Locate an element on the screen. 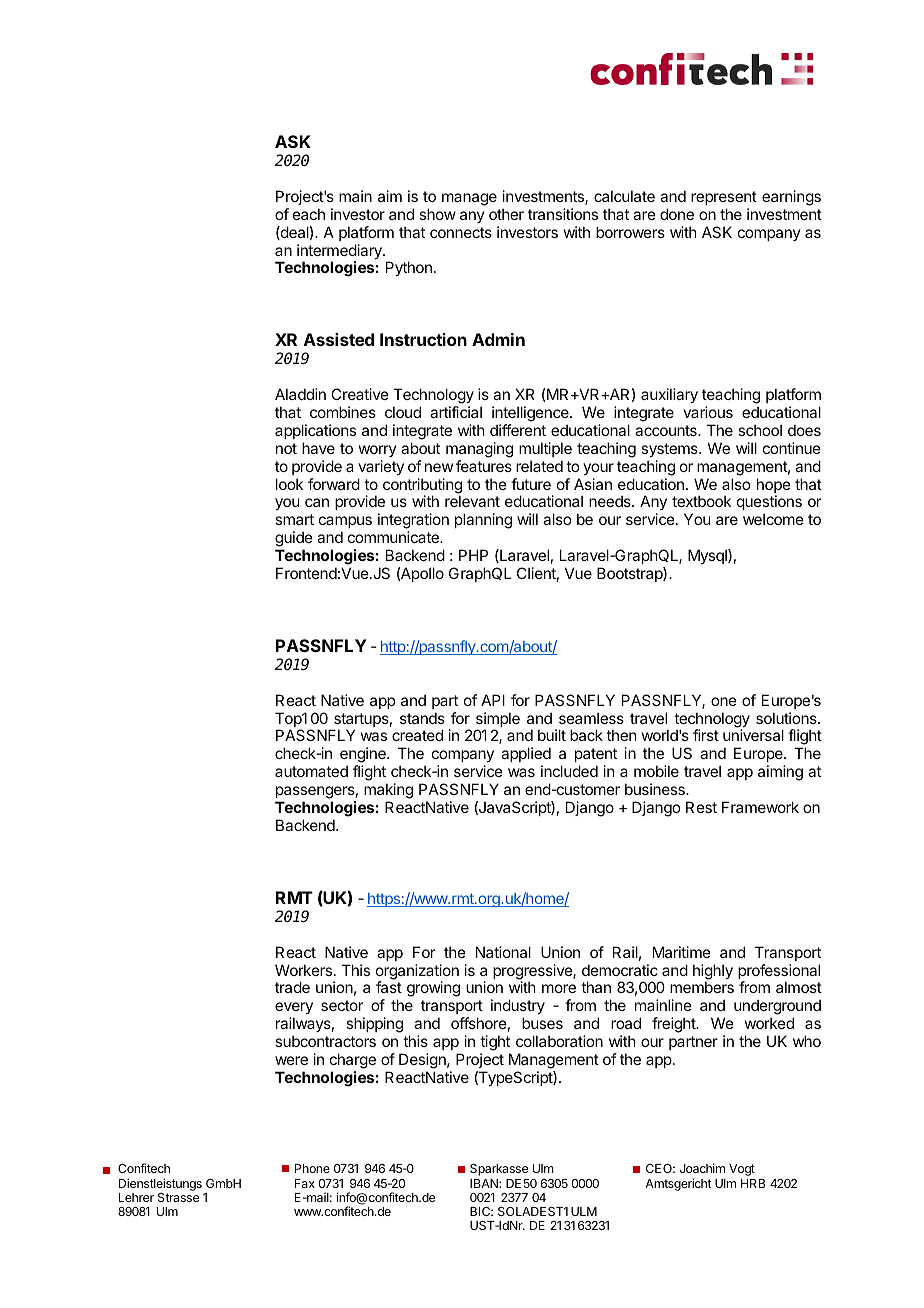 This screenshot has height=1308, width=924. Workers is located at coordinates (303, 970).
